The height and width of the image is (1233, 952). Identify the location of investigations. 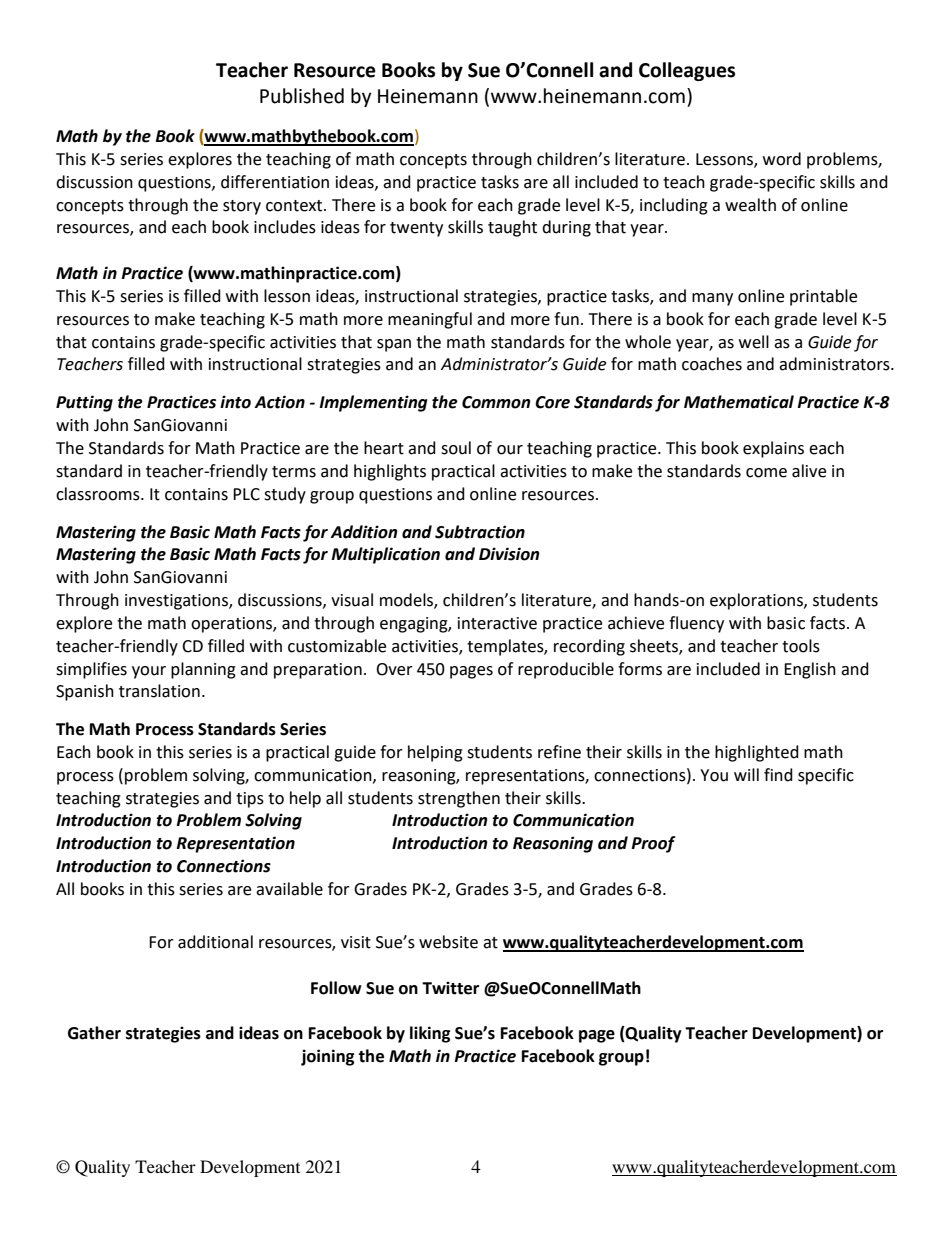
(177, 602).
